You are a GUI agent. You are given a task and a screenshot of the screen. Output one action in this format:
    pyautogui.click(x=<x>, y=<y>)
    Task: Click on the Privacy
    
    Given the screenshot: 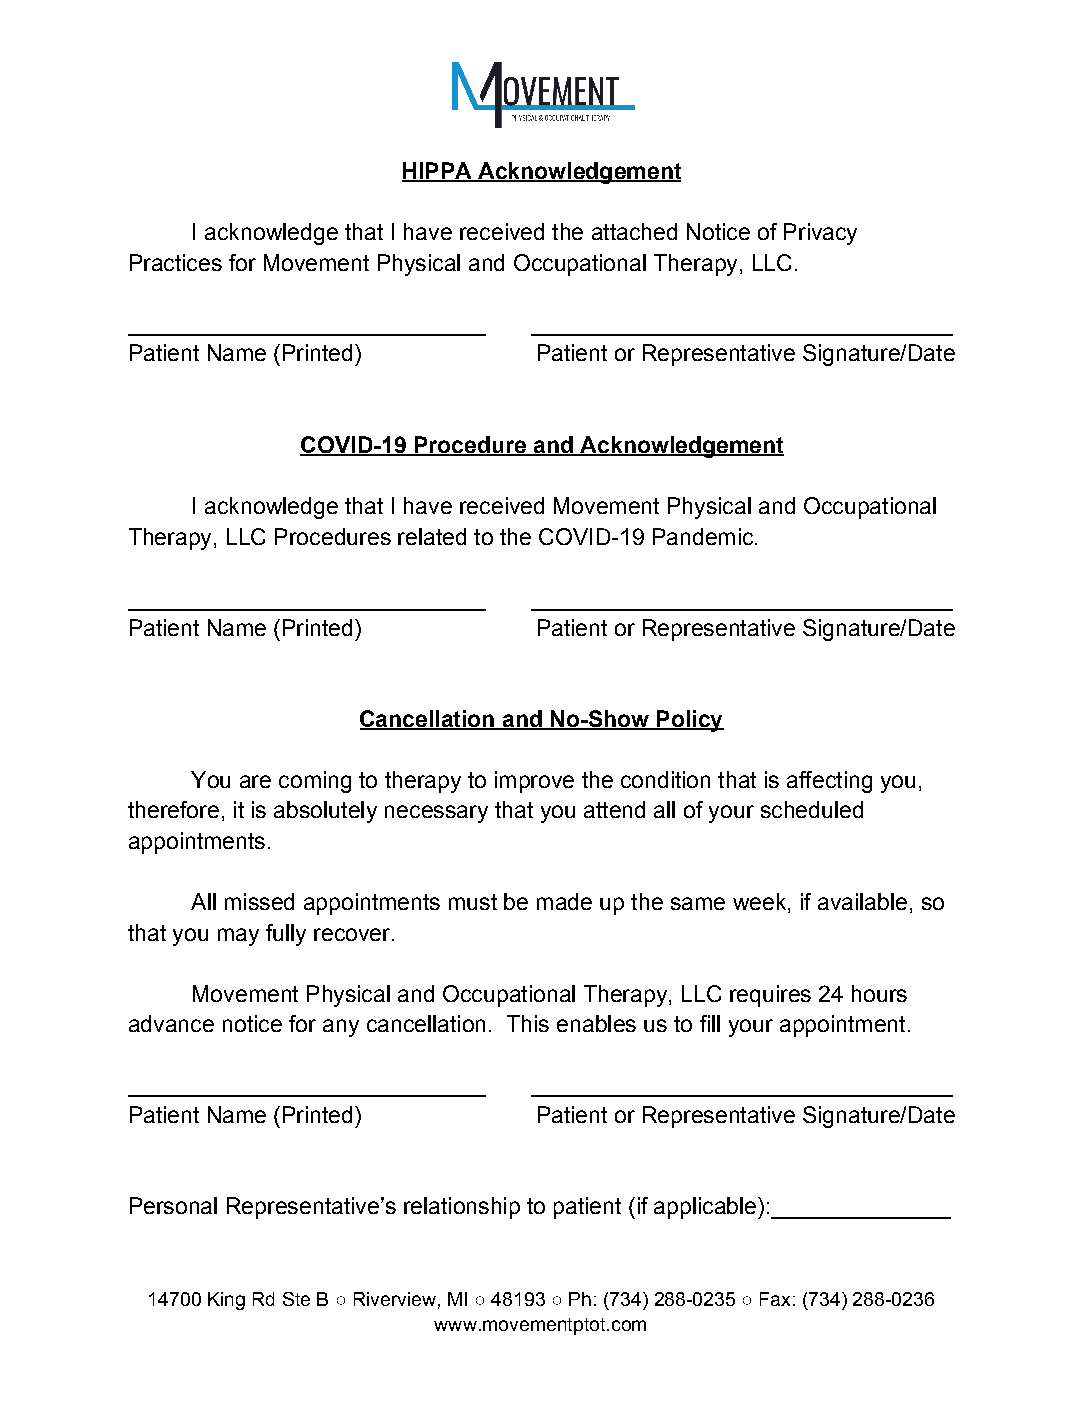 What is the action you would take?
    pyautogui.click(x=820, y=234)
